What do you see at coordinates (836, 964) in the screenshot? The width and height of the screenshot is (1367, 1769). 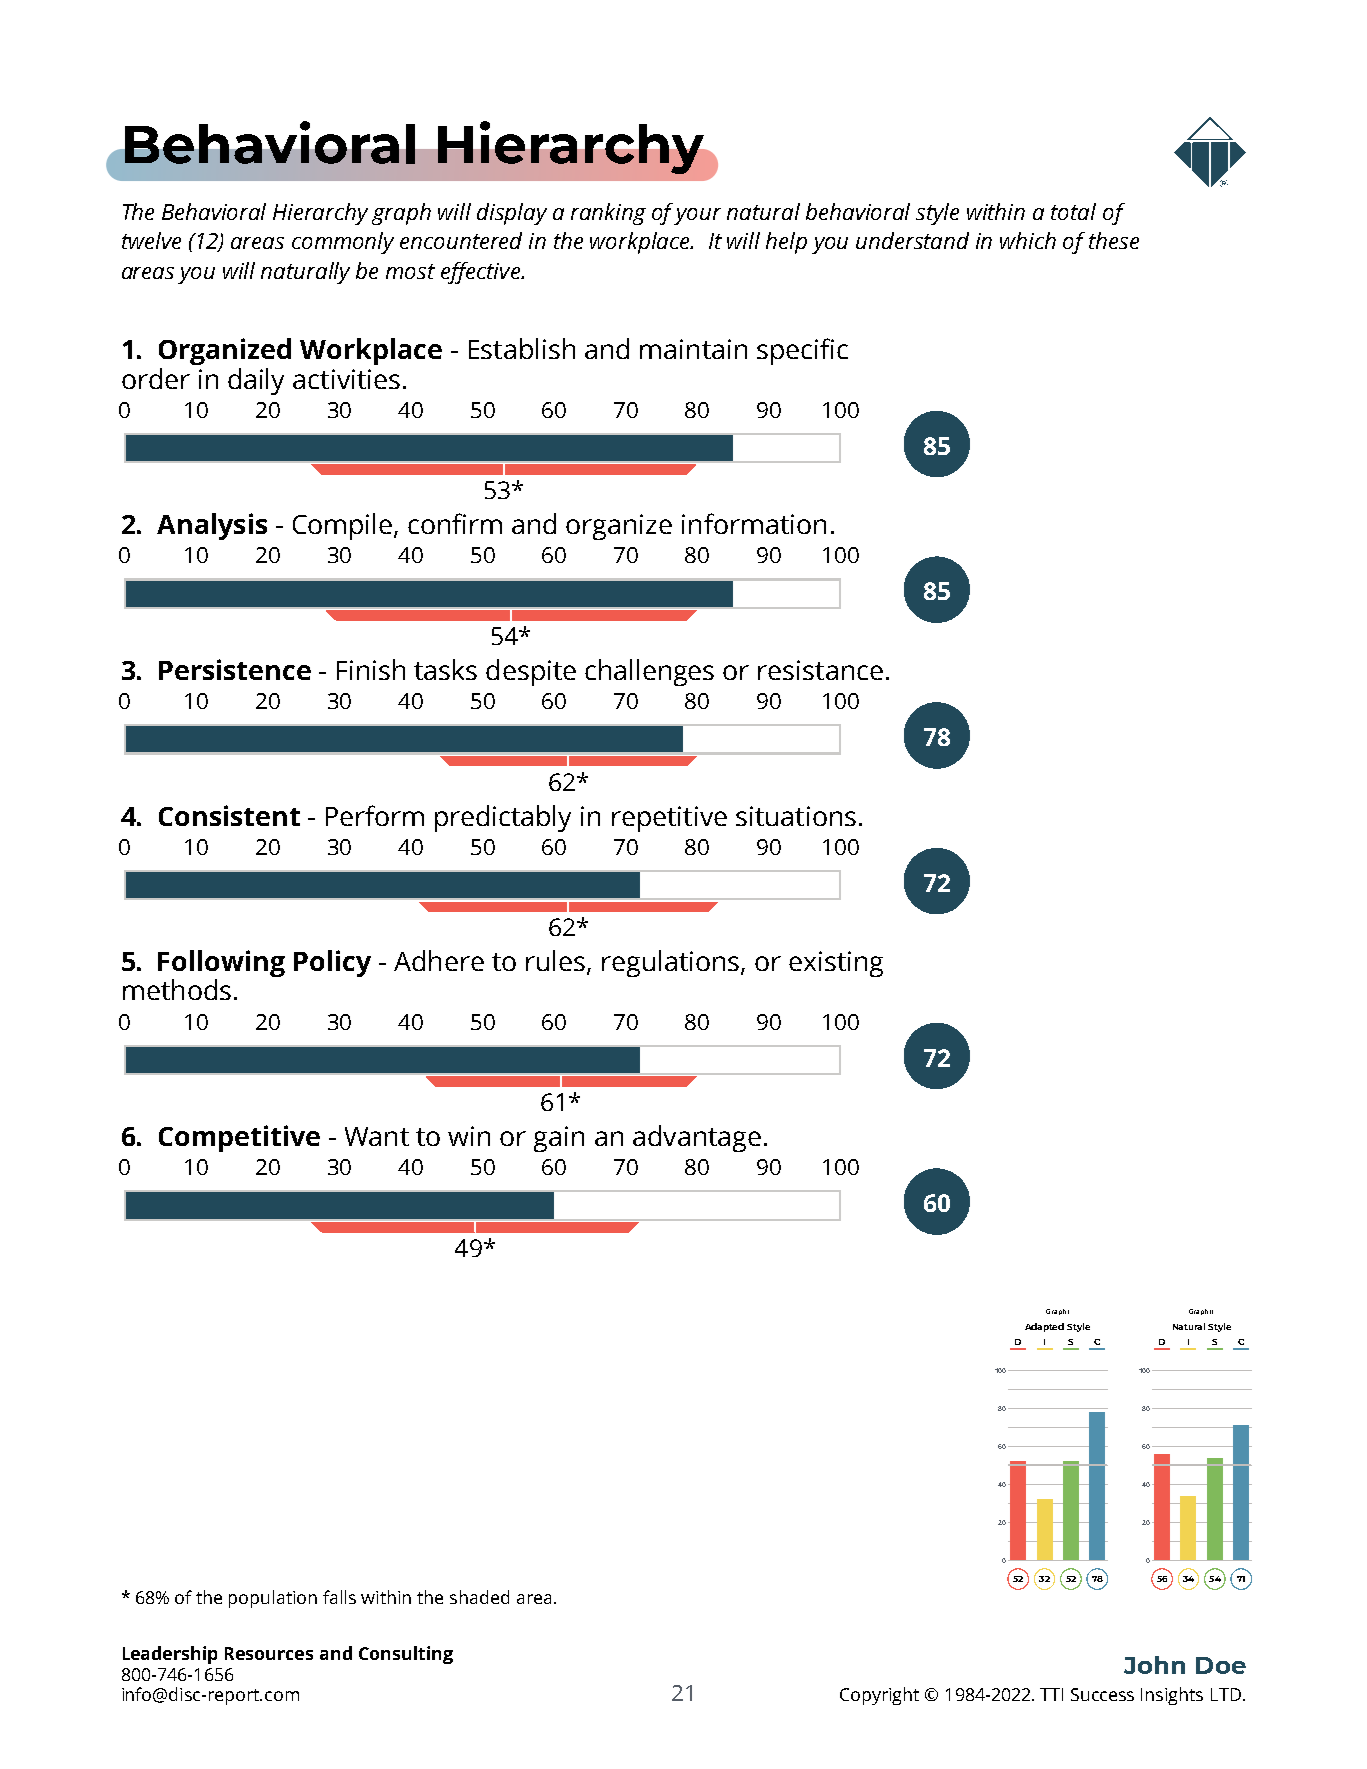 I see `existing` at bounding box center [836, 964].
